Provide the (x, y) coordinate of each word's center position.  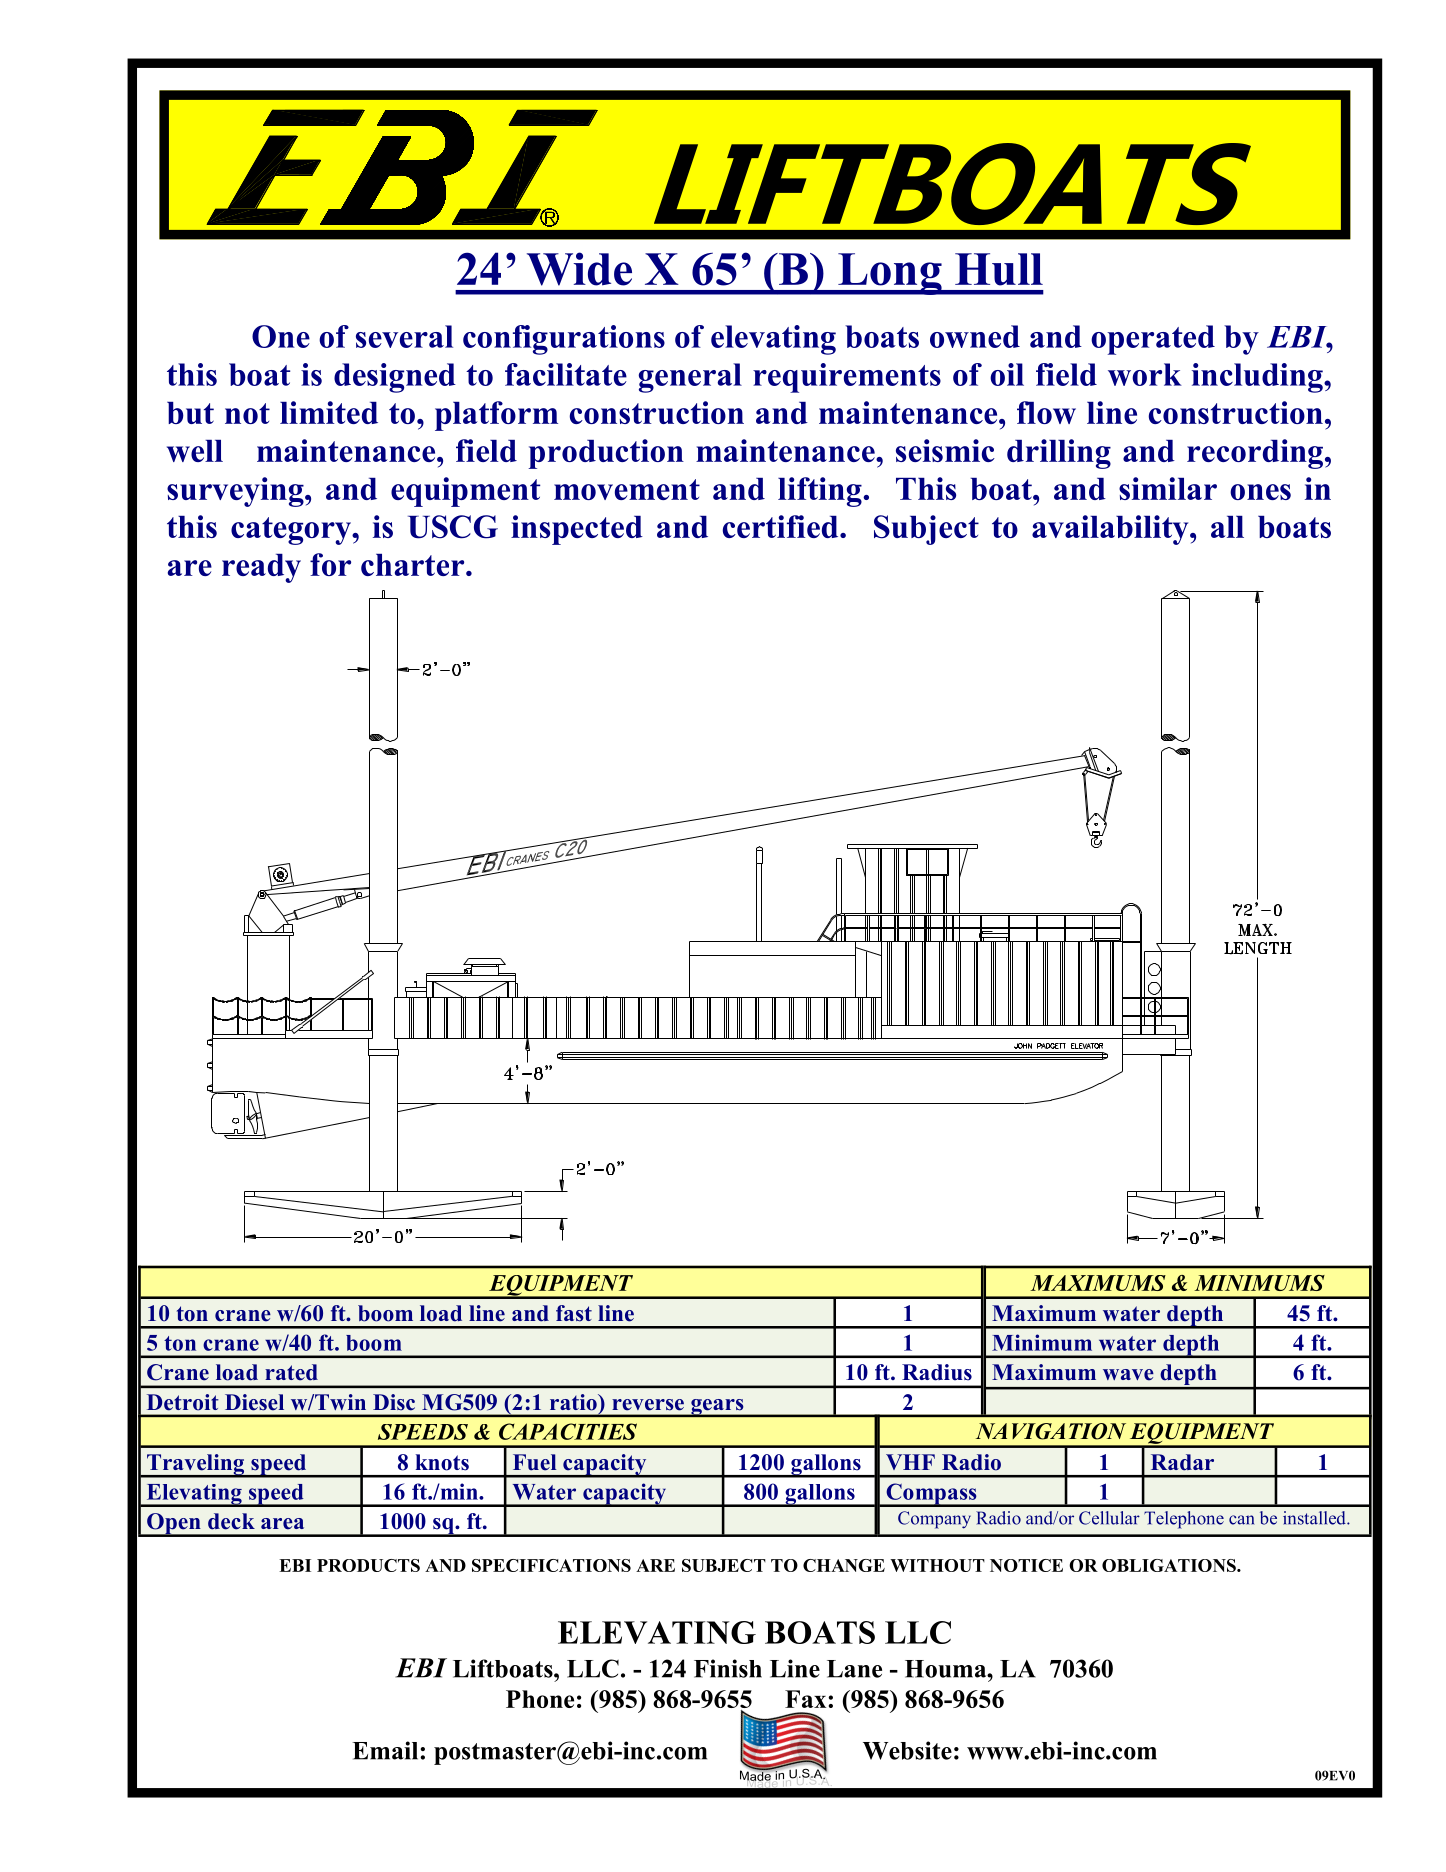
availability (1111, 530)
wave (1128, 1375)
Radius (937, 1372)
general (690, 378)
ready (261, 568)
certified (782, 526)
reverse (648, 1405)
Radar (1182, 1462)
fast (574, 1313)
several (404, 336)
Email (386, 1750)
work (1145, 374)
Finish (728, 1668)
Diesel (254, 1402)
